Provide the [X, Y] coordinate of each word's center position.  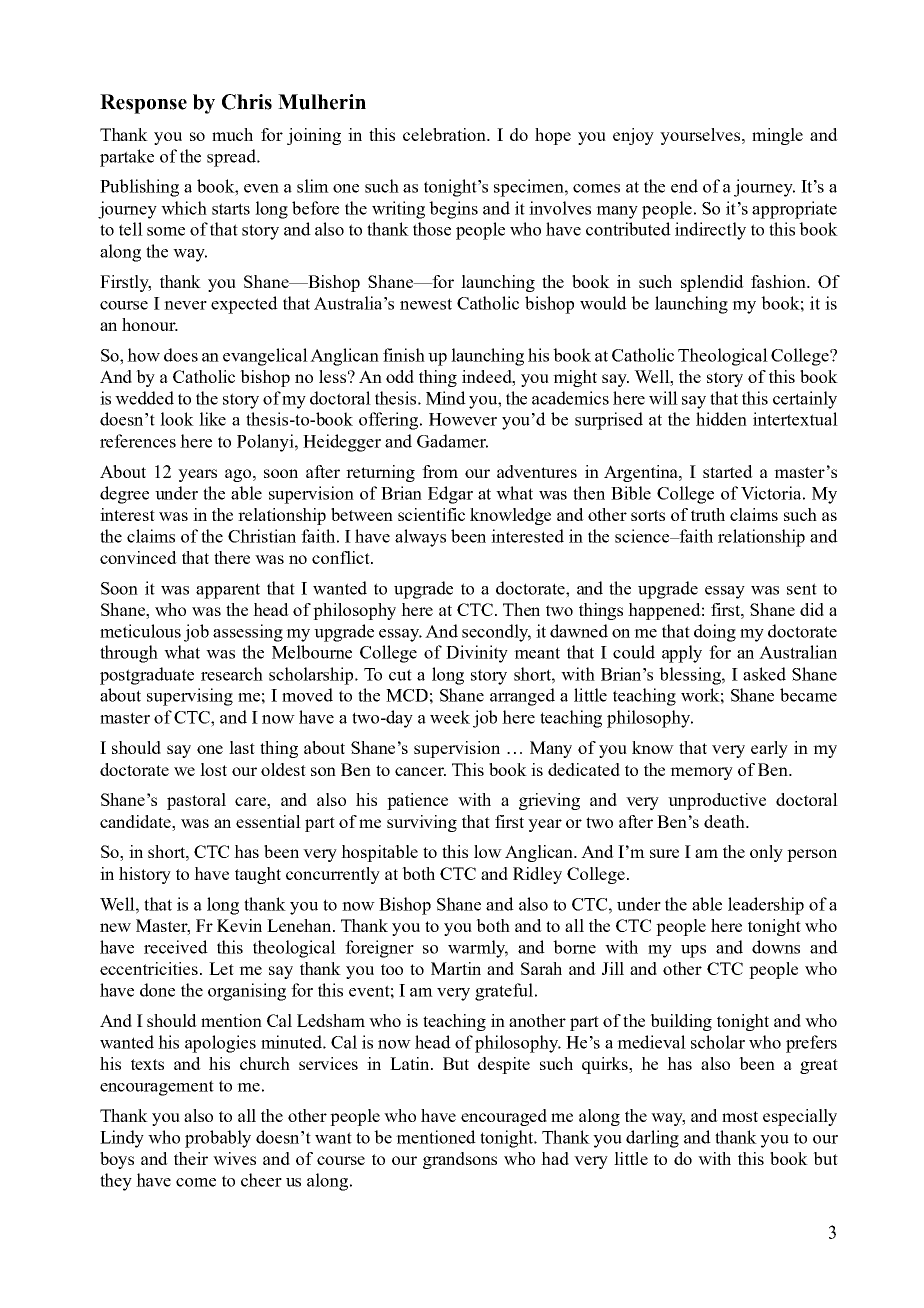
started [728, 471]
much [232, 134]
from [440, 471]
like [212, 419]
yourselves [701, 136]
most [740, 1116]
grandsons [460, 1160]
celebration [445, 134]
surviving [422, 823]
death [725, 821]
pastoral [196, 801]
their [191, 1158]
